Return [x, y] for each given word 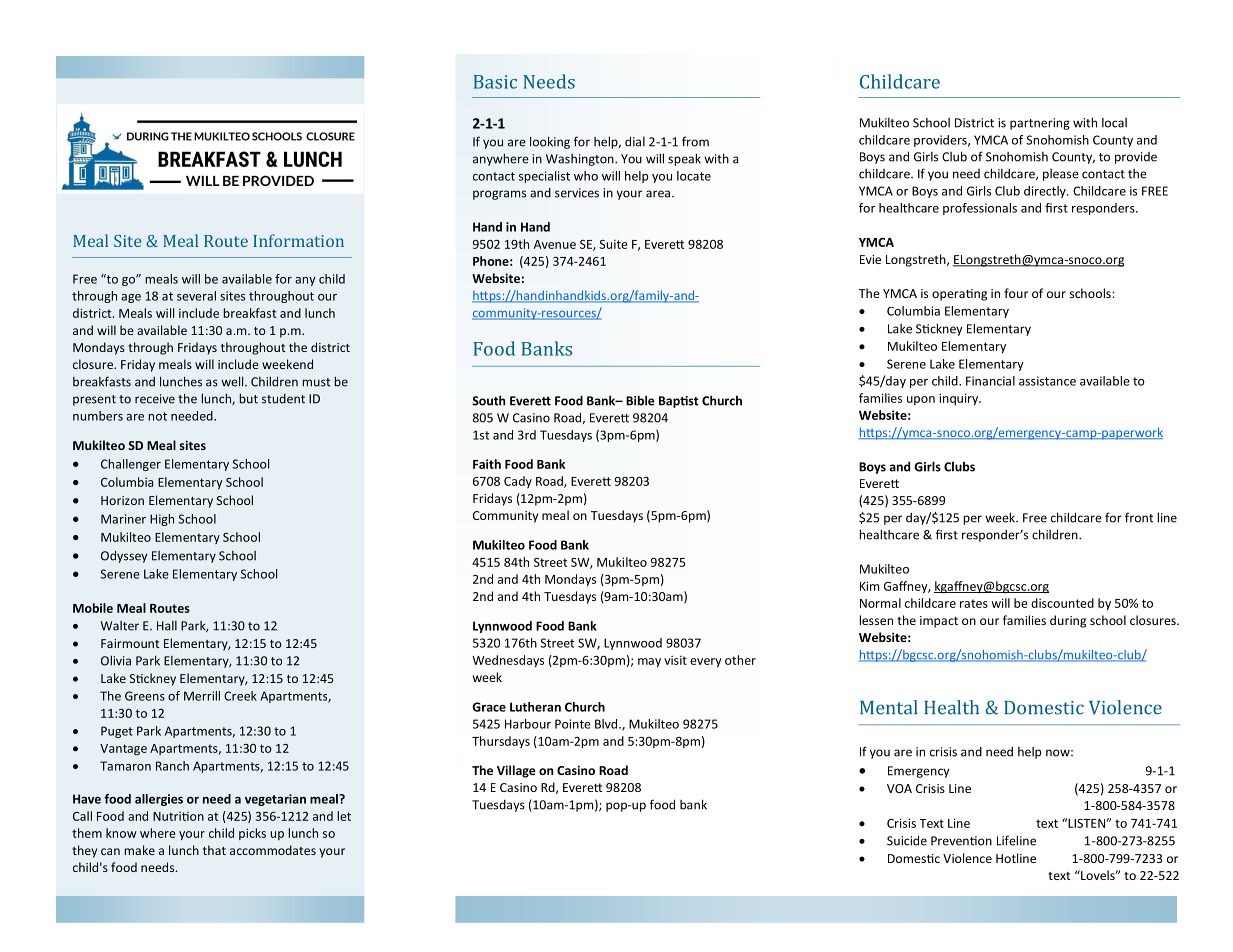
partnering [1040, 124]
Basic [495, 82]
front [1139, 517]
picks [252, 834]
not [157, 416]
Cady [518, 482]
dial [635, 141]
